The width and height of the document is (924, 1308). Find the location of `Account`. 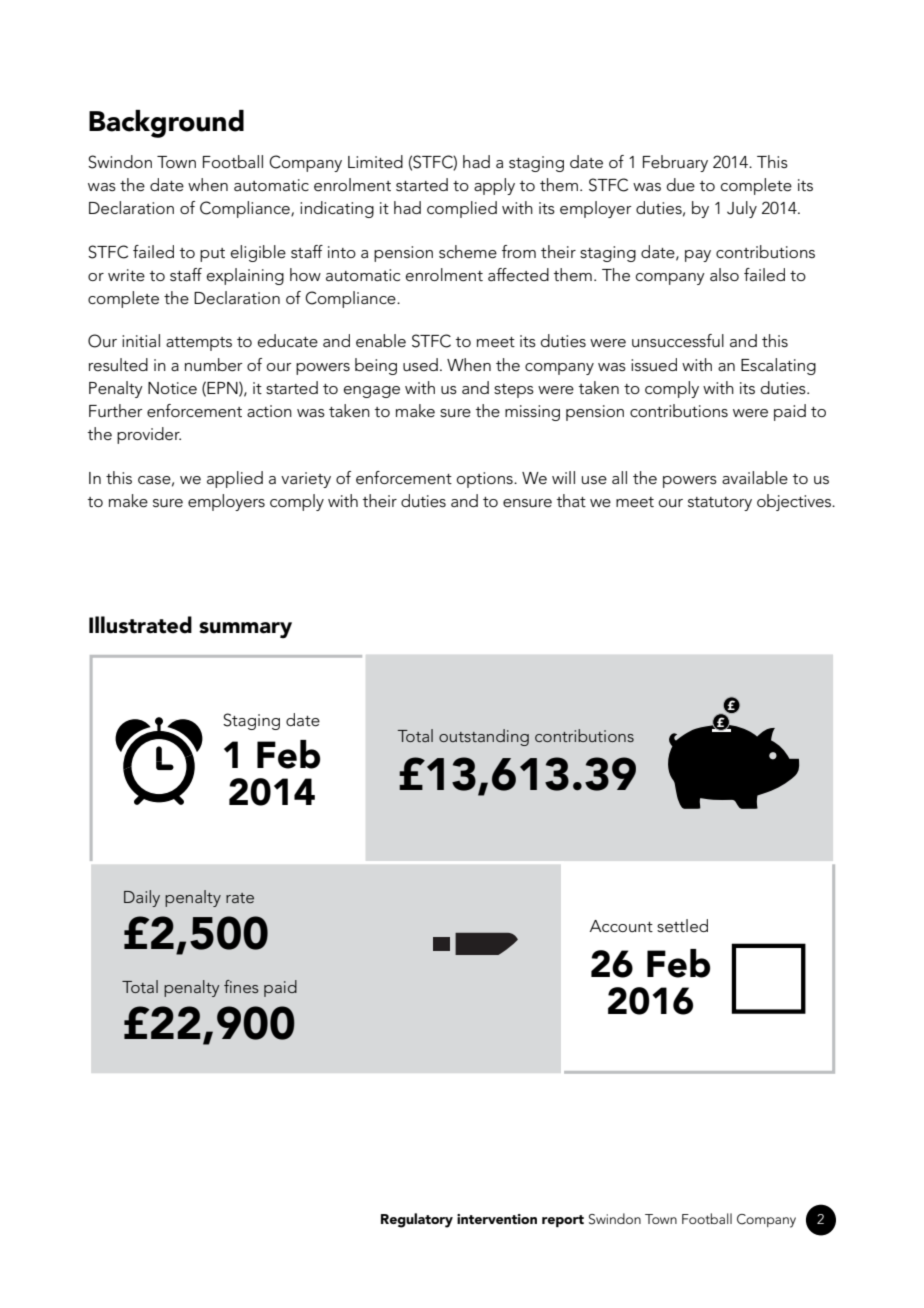

Account is located at coordinates (621, 926).
